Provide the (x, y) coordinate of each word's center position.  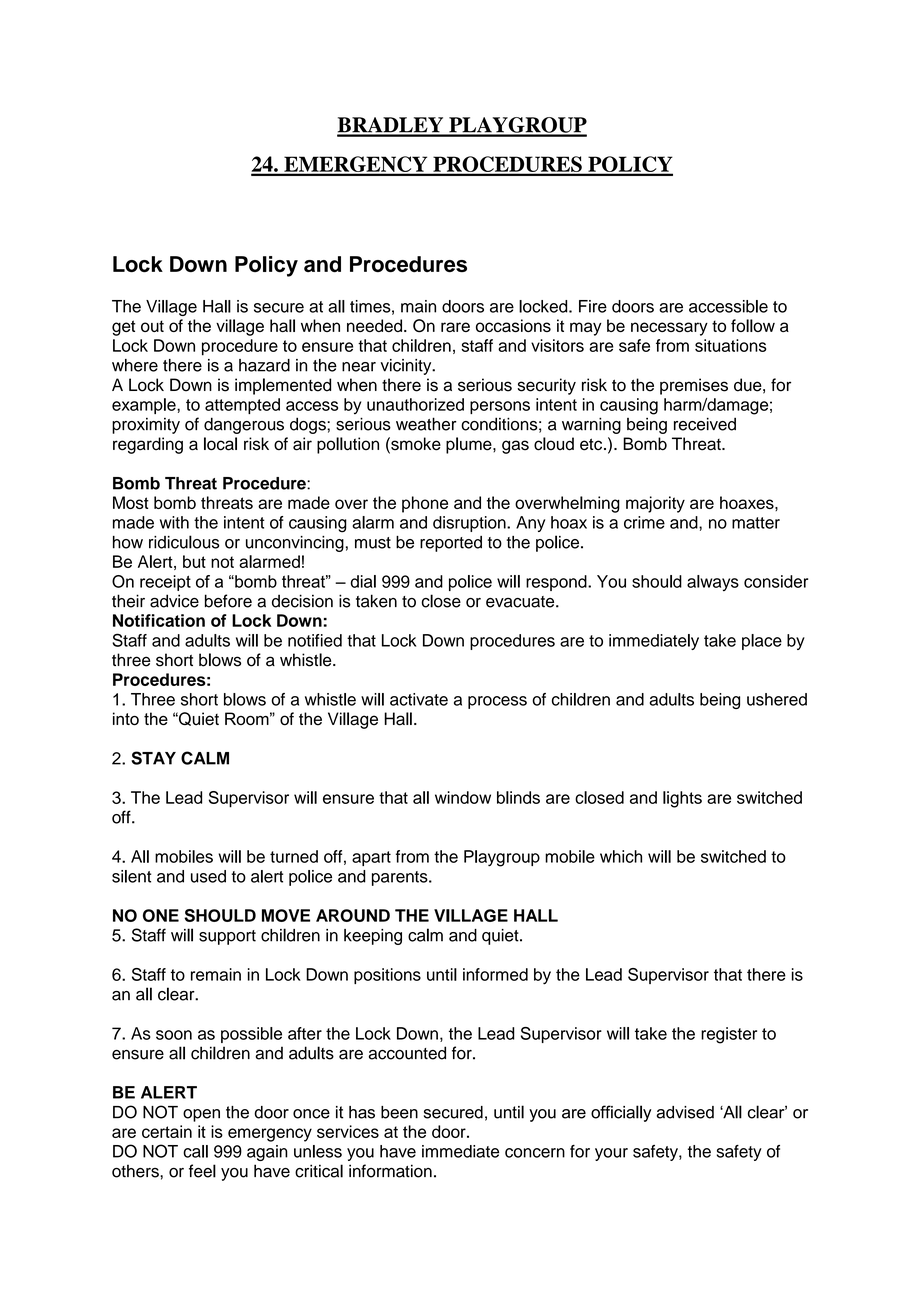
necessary (669, 329)
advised (685, 1112)
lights (682, 799)
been (399, 1112)
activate (419, 699)
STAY (153, 758)
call (195, 1151)
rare (455, 327)
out (152, 326)
